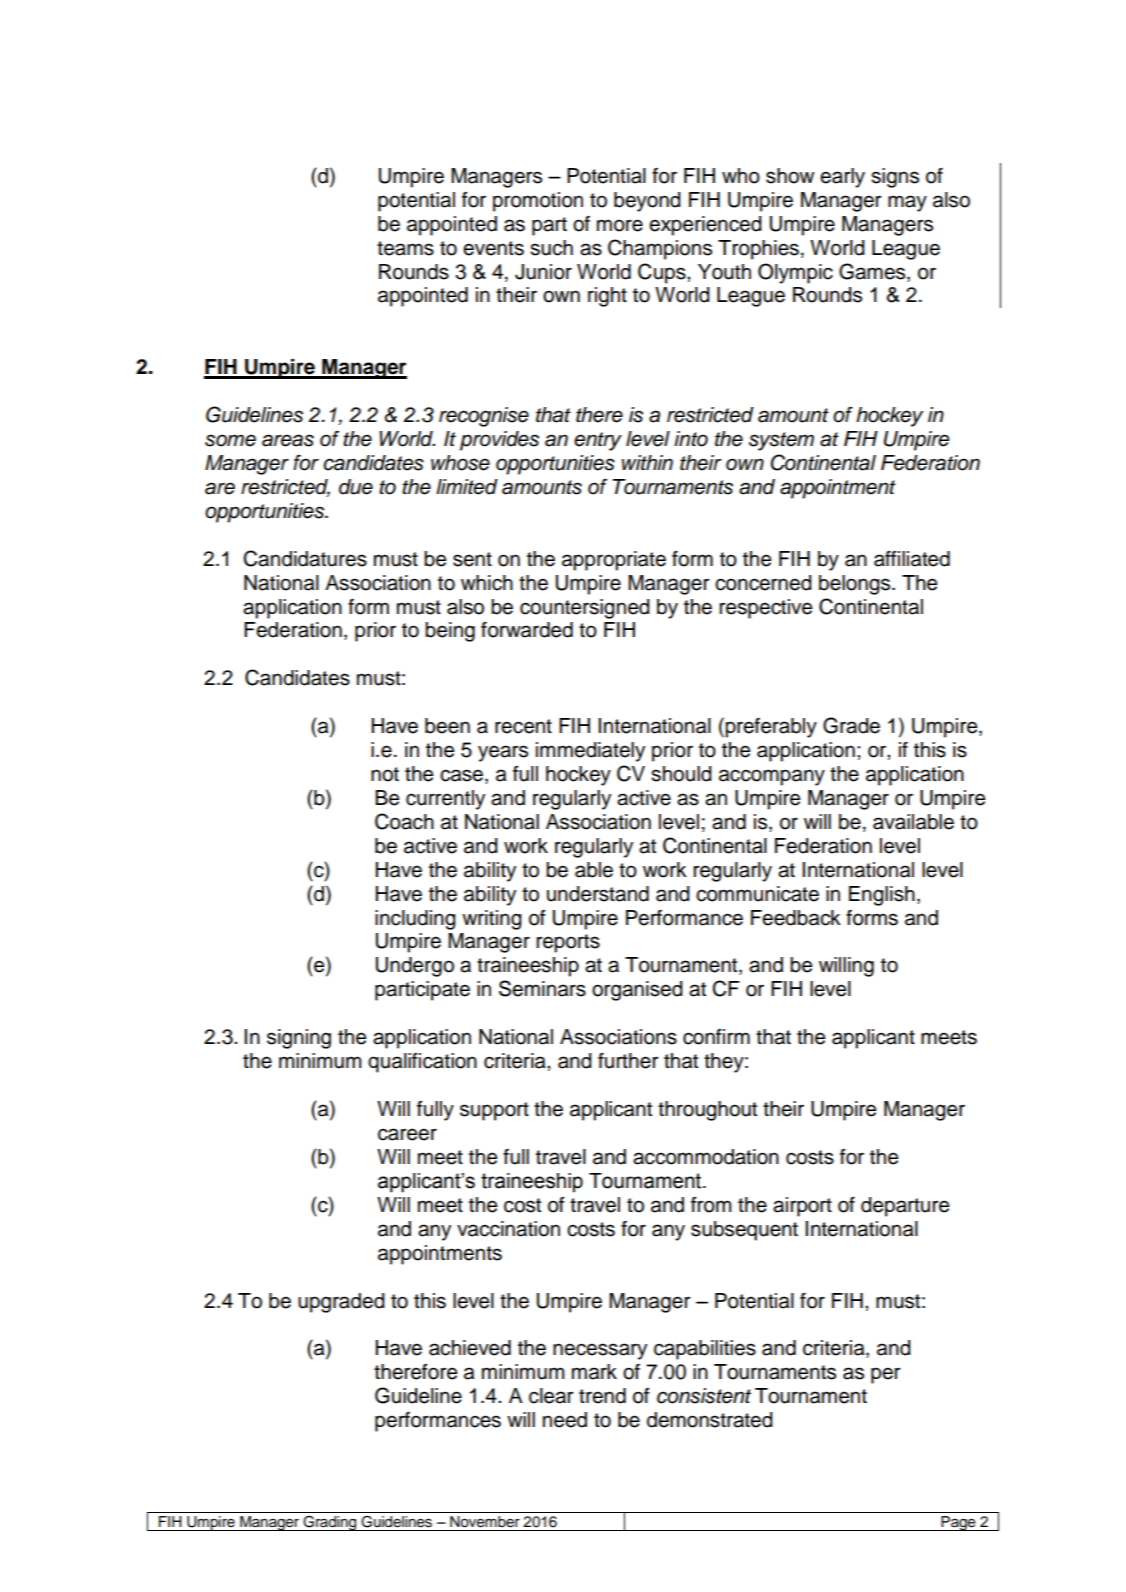 Image resolution: width=1126 pixels, height=1592 pixels. What do you see at coordinates (330, 1523) in the screenshot?
I see `Grading` at bounding box center [330, 1523].
